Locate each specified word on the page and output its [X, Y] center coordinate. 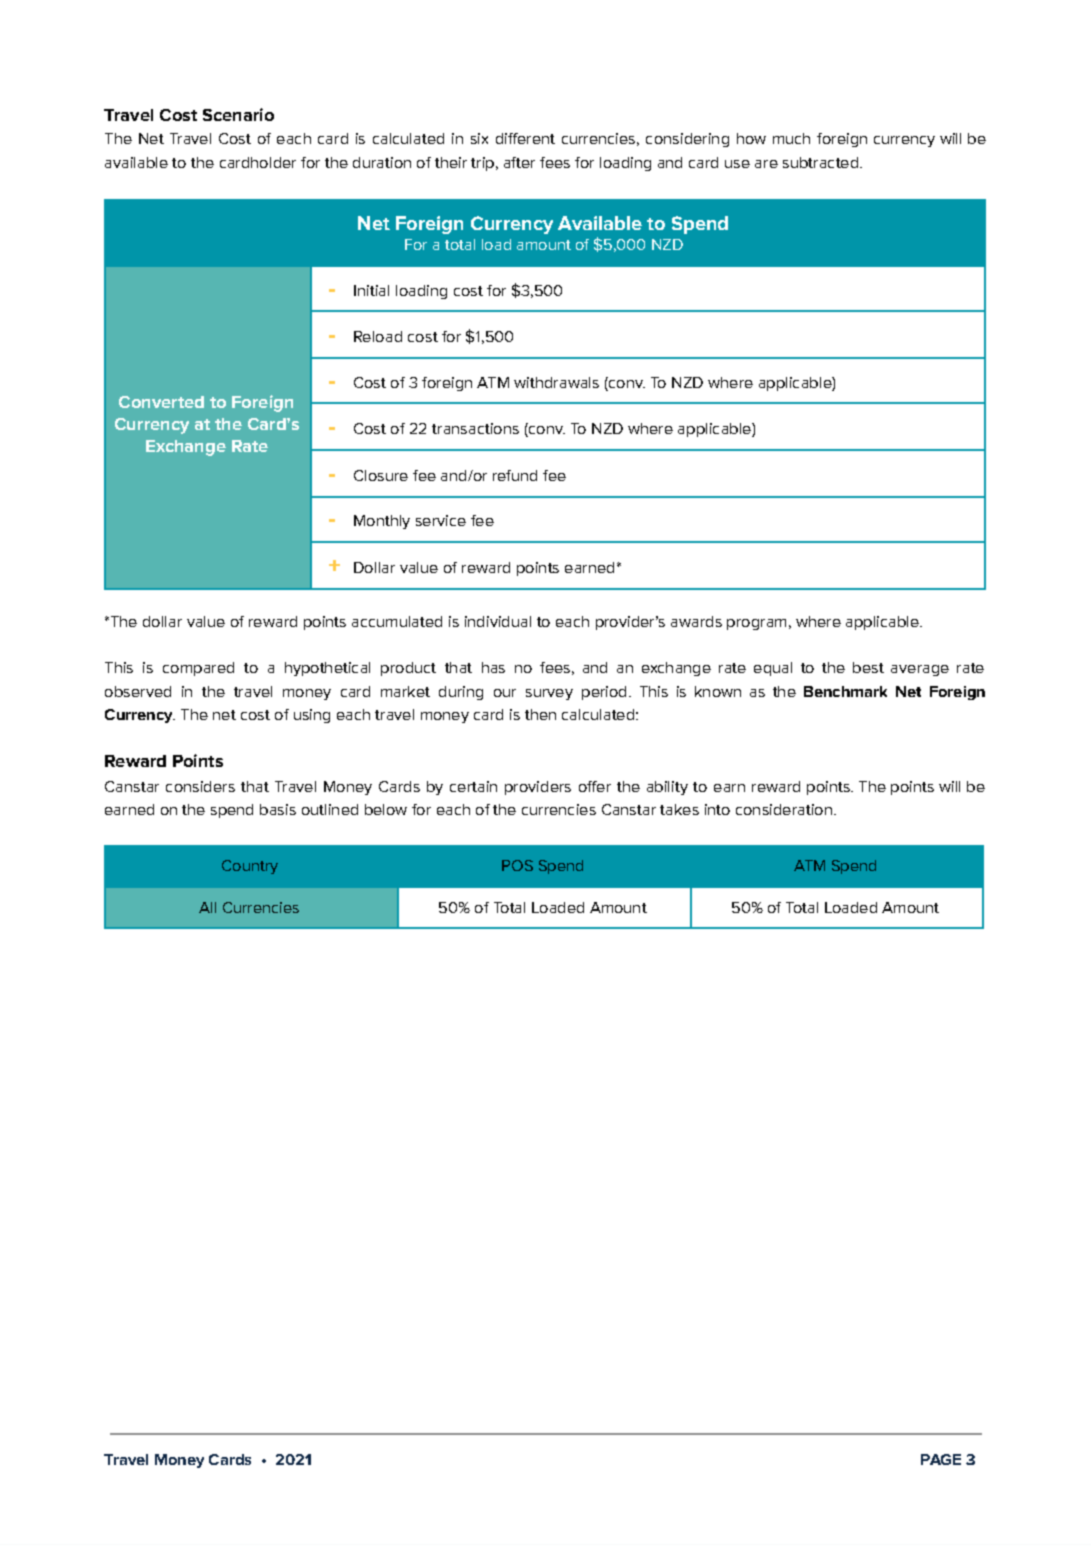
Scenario [238, 114]
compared [198, 669]
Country [250, 867]
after [519, 162]
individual [498, 621]
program [756, 624]
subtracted [820, 162]
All [207, 907]
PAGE [941, 1459]
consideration [784, 809]
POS [517, 865]
